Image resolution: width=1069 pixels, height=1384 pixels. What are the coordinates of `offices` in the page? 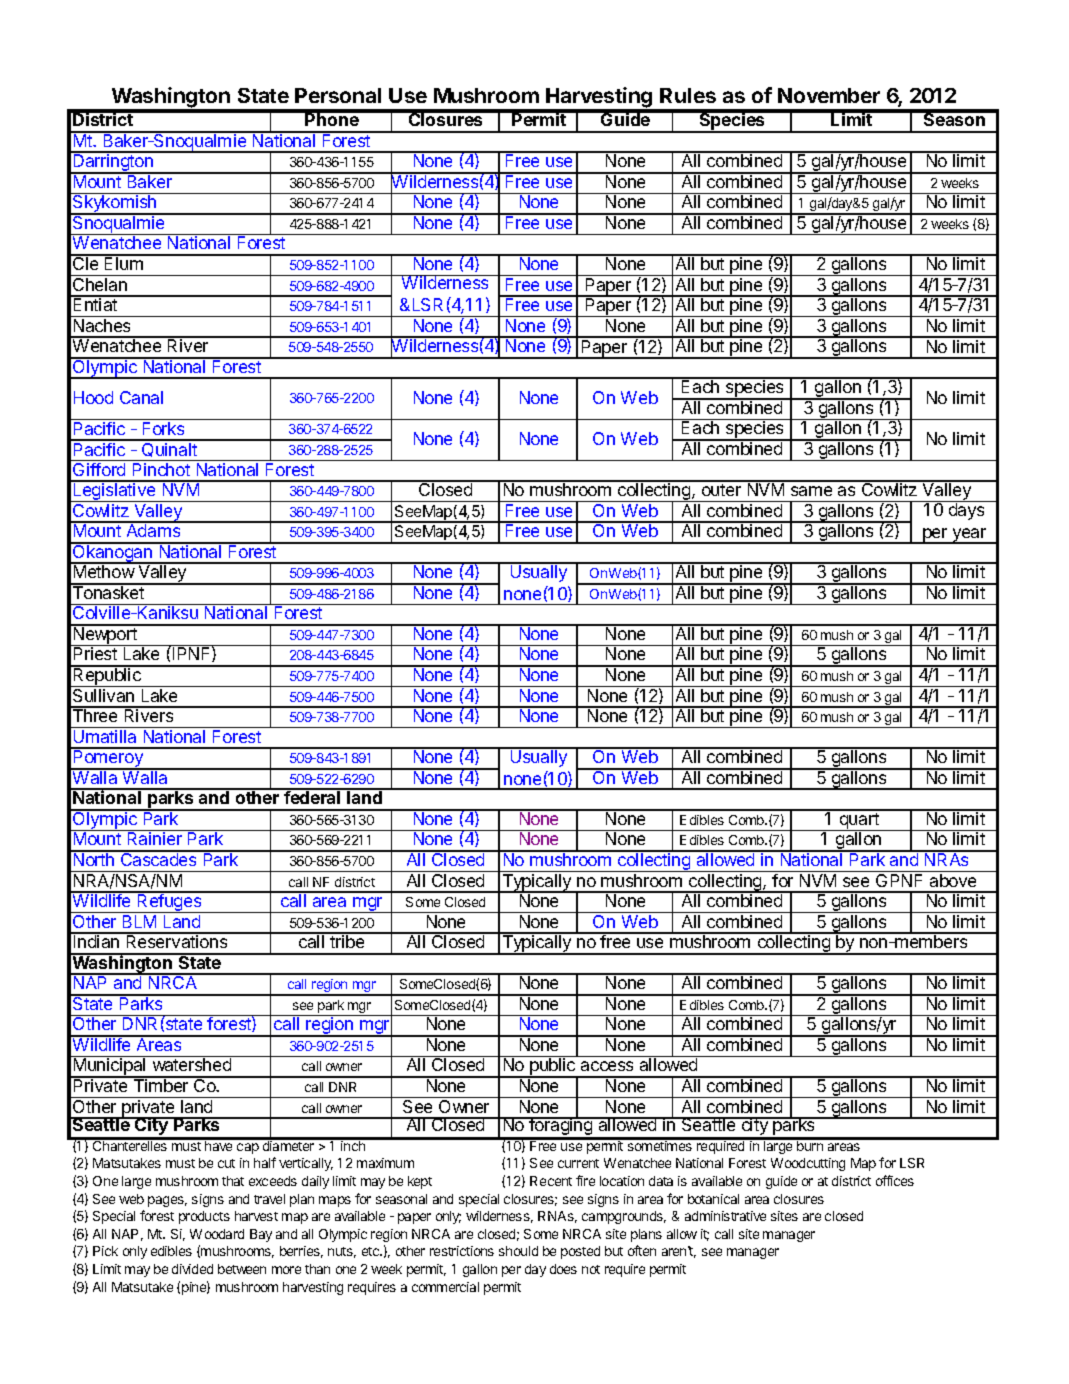 It's located at (895, 1180).
